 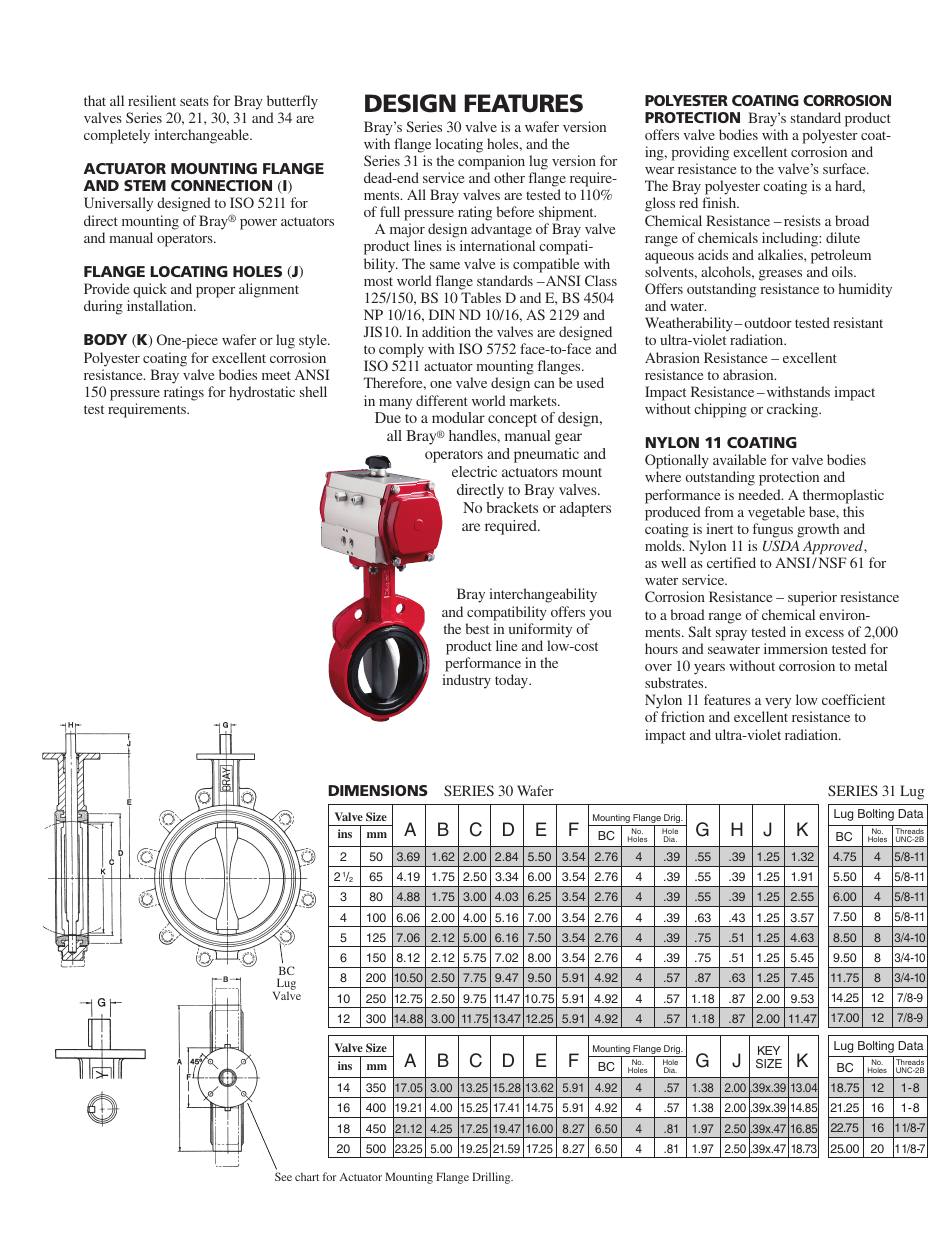 I want to click on companion, so click(x=491, y=162).
